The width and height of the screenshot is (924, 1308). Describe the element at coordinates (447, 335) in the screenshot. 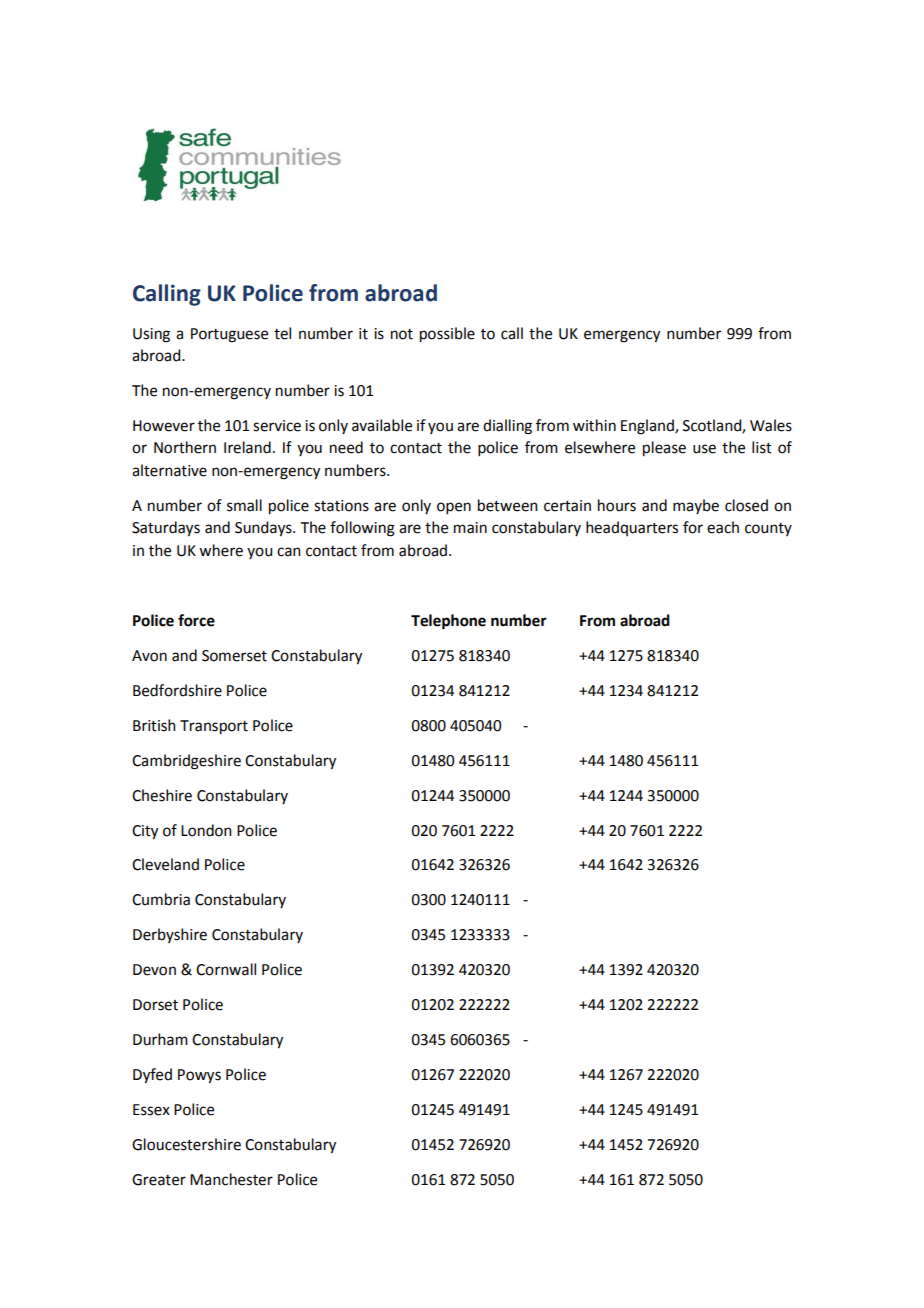

I see `possible` at that location.
